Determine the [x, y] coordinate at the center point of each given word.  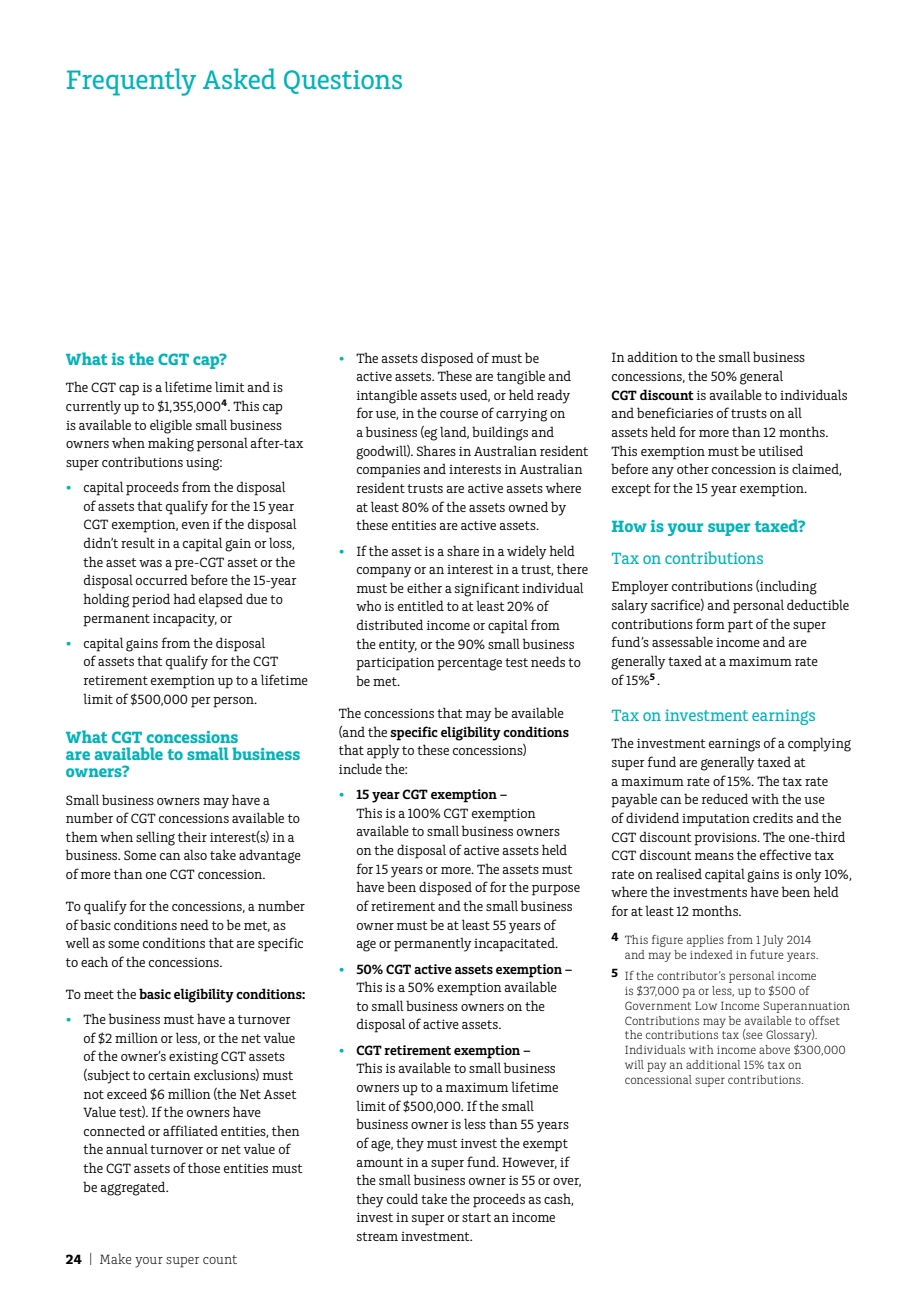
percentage [469, 664]
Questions [343, 82]
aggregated [134, 1188]
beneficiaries [675, 412]
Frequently [131, 82]
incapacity [185, 620]
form [710, 623]
